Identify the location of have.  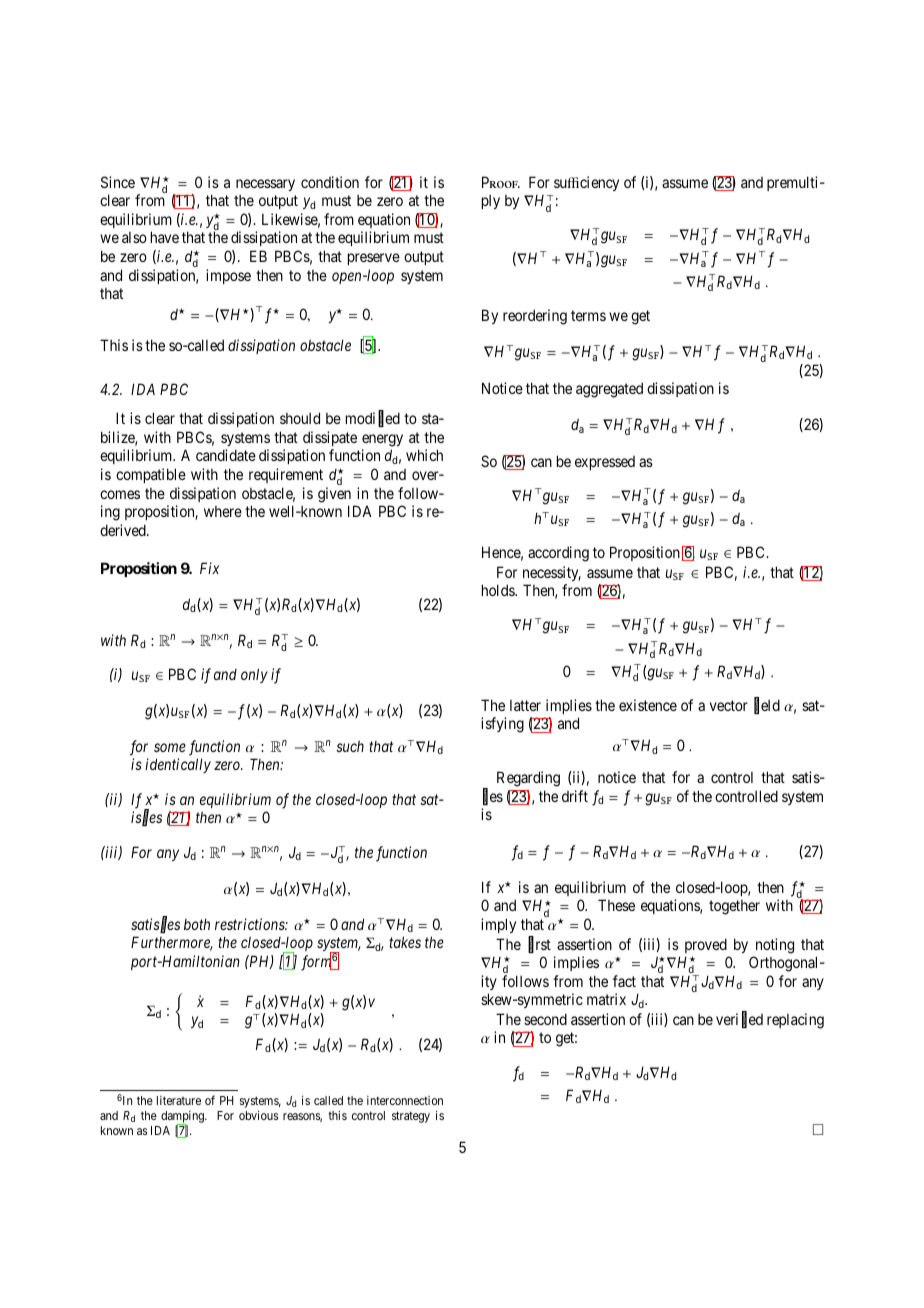
(165, 237).
